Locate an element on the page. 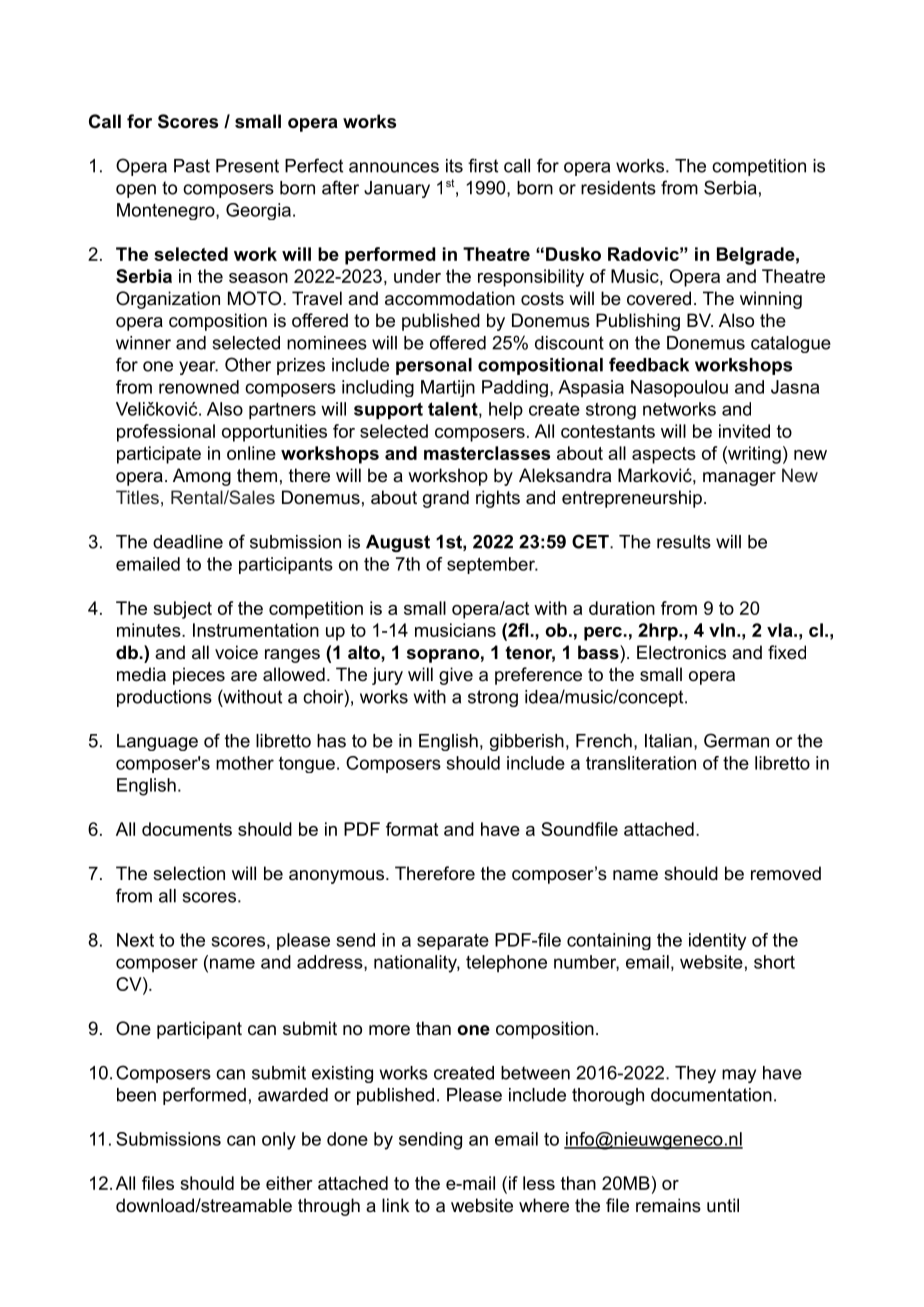 The width and height of the page is (924, 1307). less is located at coordinates (539, 1183).
